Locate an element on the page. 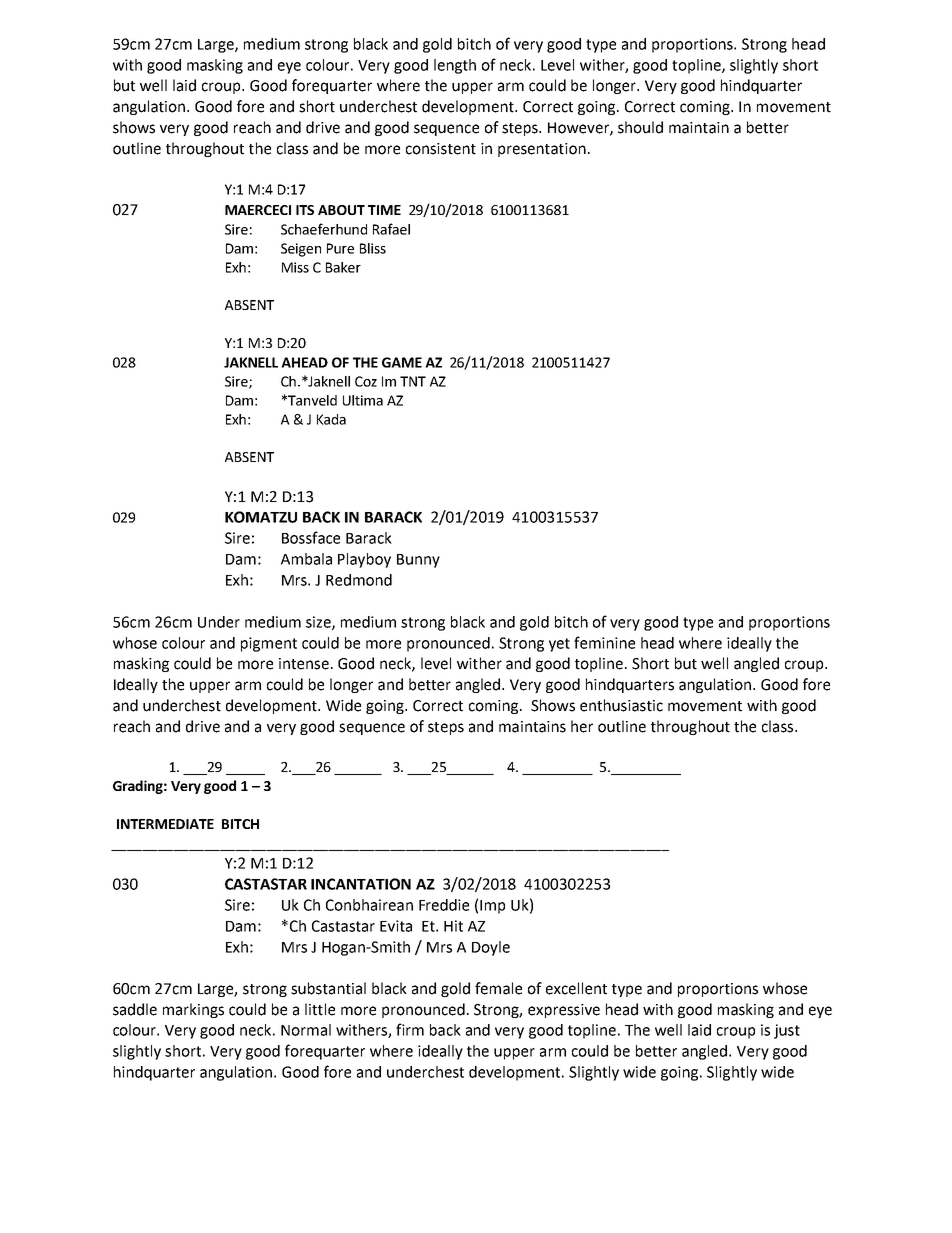 This image has height=1233, width=952. GAME is located at coordinates (402, 362).
